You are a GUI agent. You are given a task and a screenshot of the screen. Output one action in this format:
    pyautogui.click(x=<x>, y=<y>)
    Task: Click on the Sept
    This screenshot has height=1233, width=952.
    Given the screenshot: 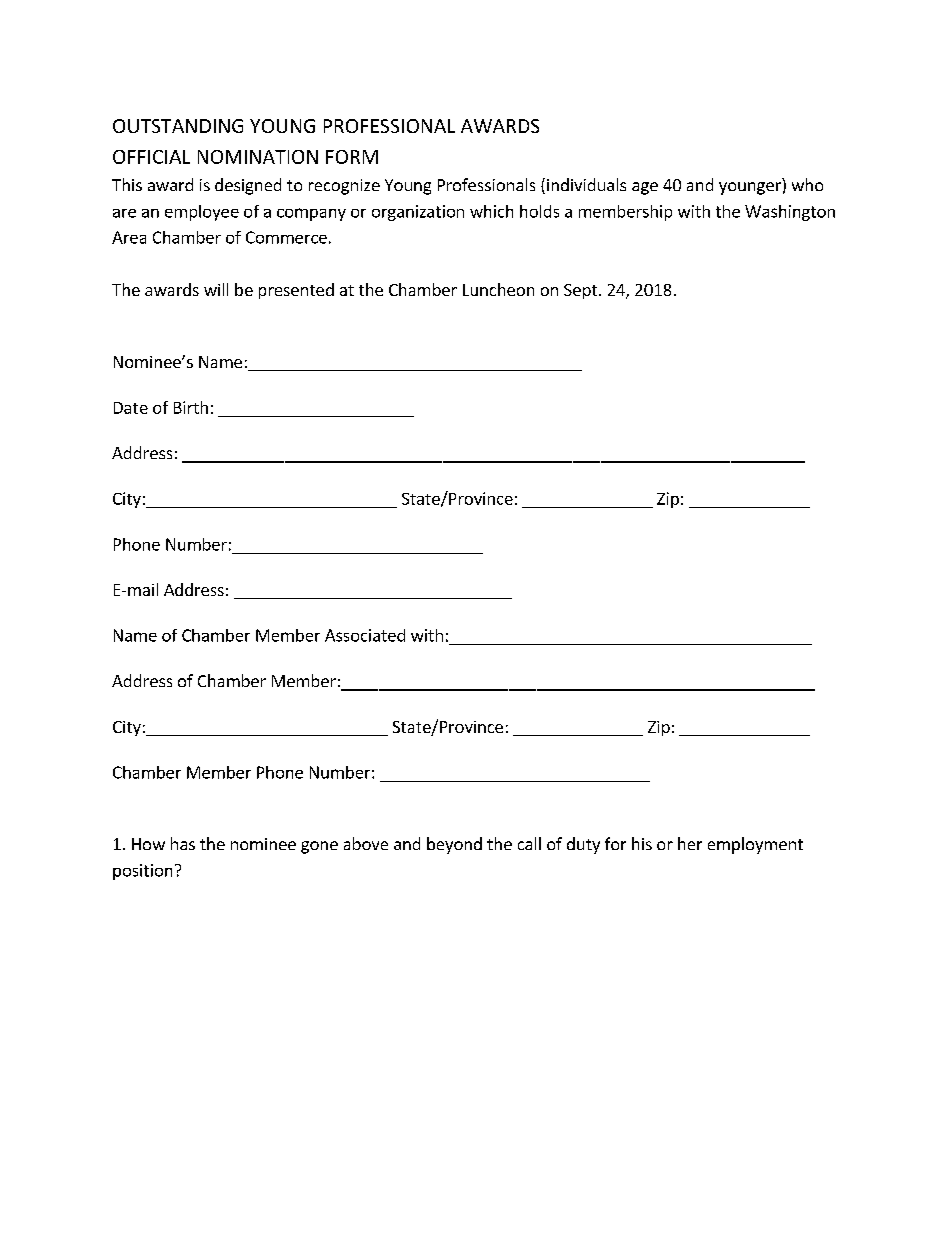 What is the action you would take?
    pyautogui.click(x=580, y=291)
